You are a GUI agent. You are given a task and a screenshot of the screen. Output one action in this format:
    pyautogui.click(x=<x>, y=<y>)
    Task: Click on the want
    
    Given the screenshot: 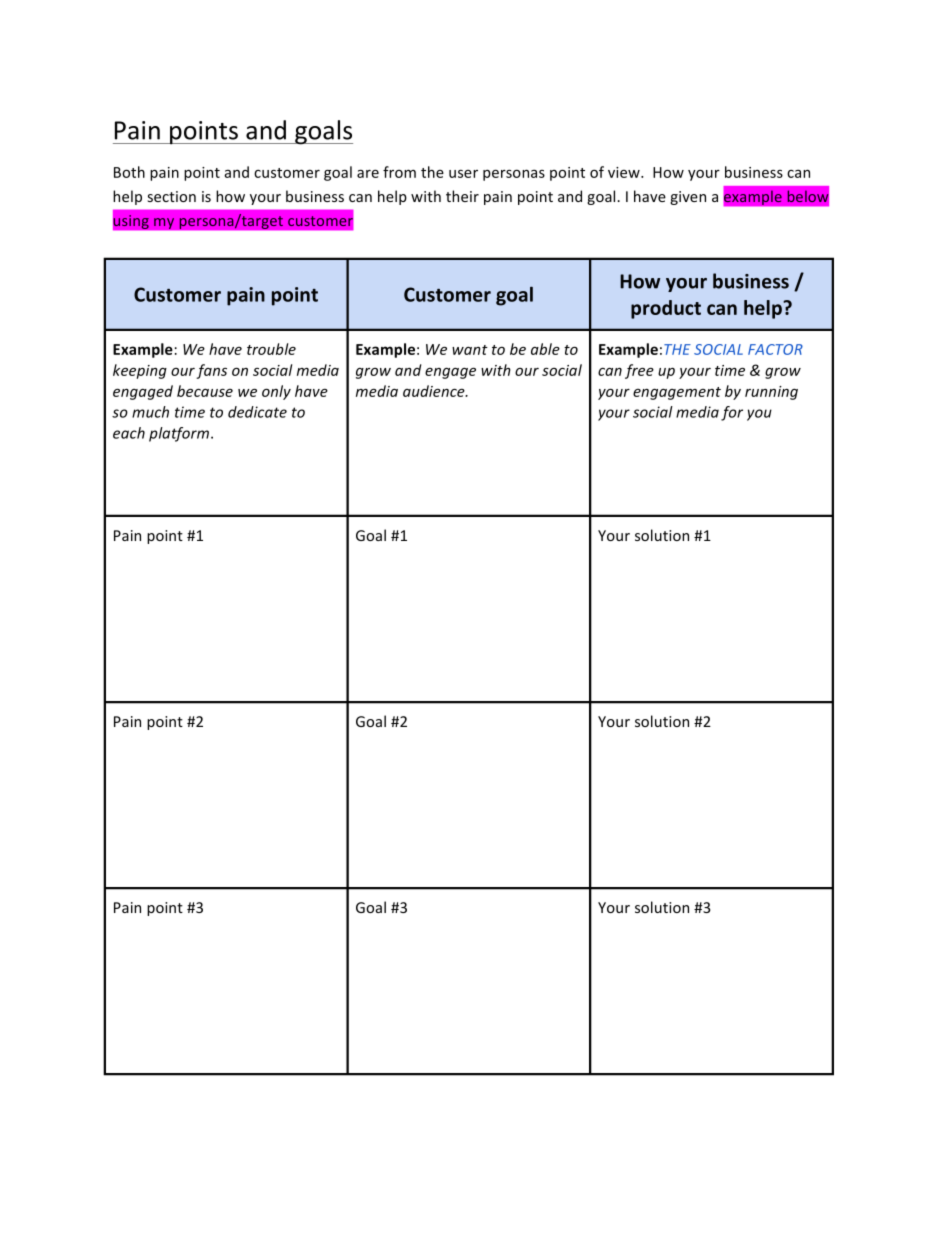 What is the action you would take?
    pyautogui.click(x=470, y=350)
